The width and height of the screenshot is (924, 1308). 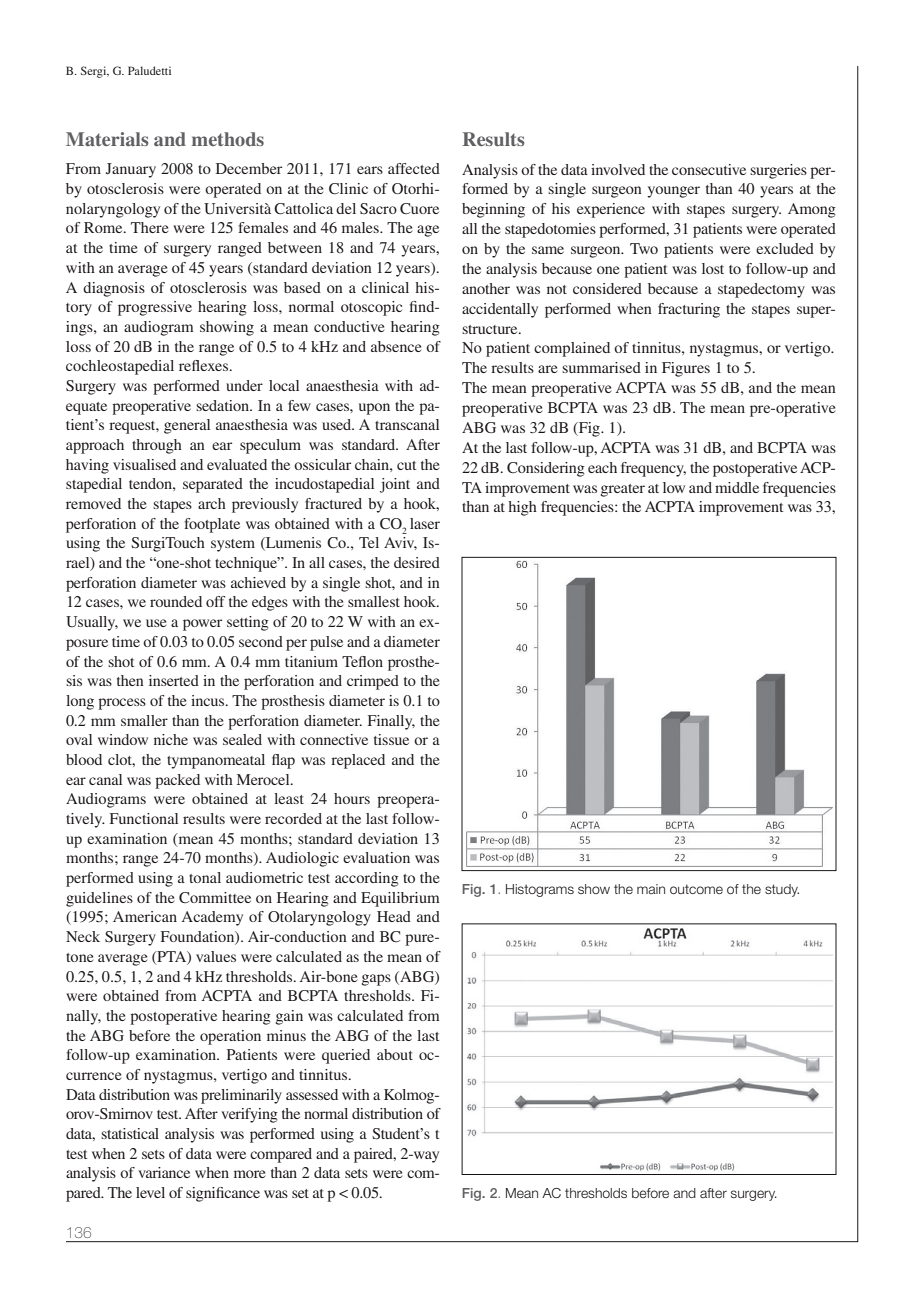 I want to click on consecutive, so click(x=709, y=169).
